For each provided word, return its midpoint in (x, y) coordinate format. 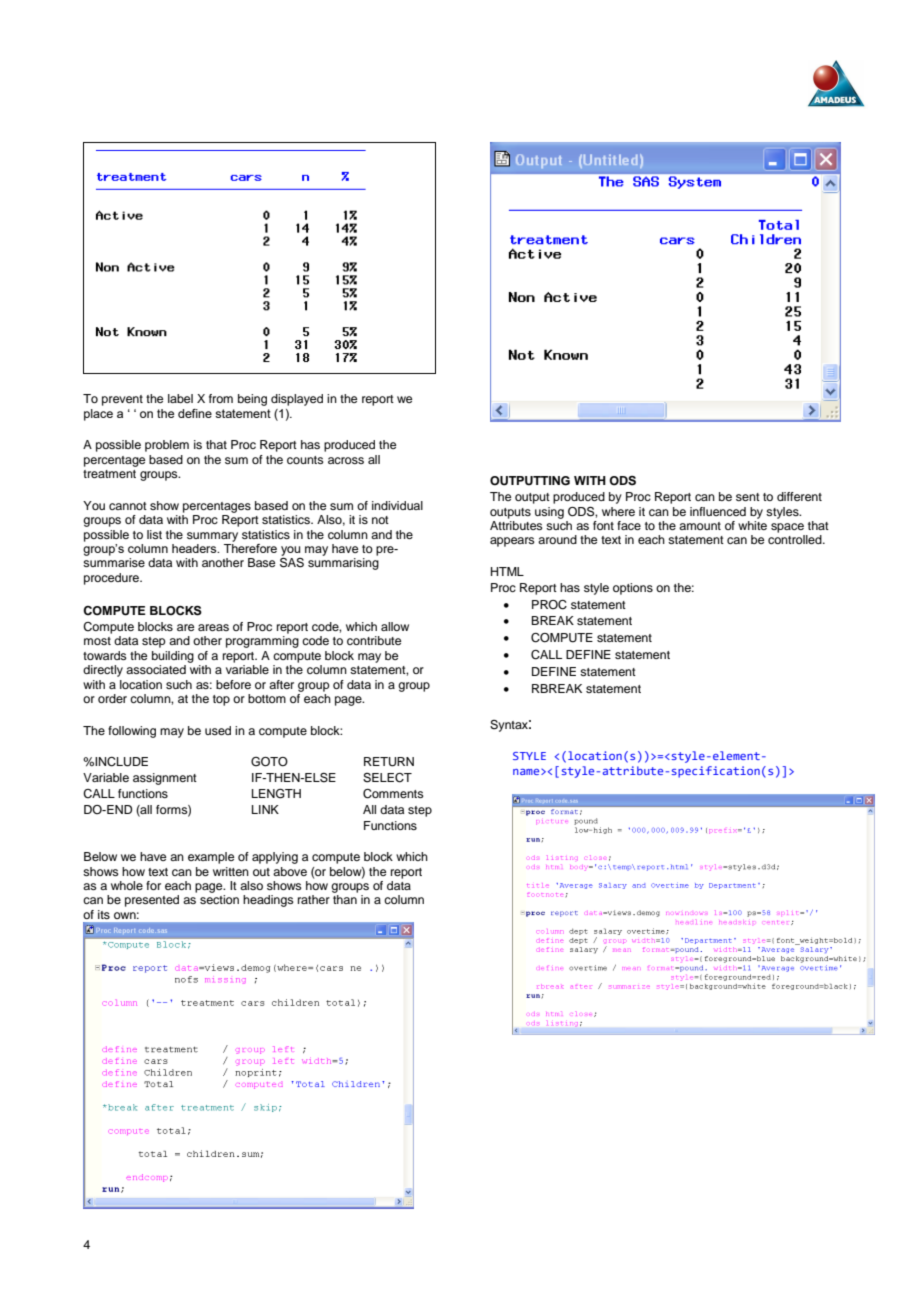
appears (512, 542)
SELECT (387, 778)
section (219, 899)
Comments (393, 794)
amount (700, 526)
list (154, 534)
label (180, 398)
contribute (374, 640)
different (799, 496)
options (633, 589)
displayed (297, 400)
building (173, 657)
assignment (165, 779)
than (345, 899)
